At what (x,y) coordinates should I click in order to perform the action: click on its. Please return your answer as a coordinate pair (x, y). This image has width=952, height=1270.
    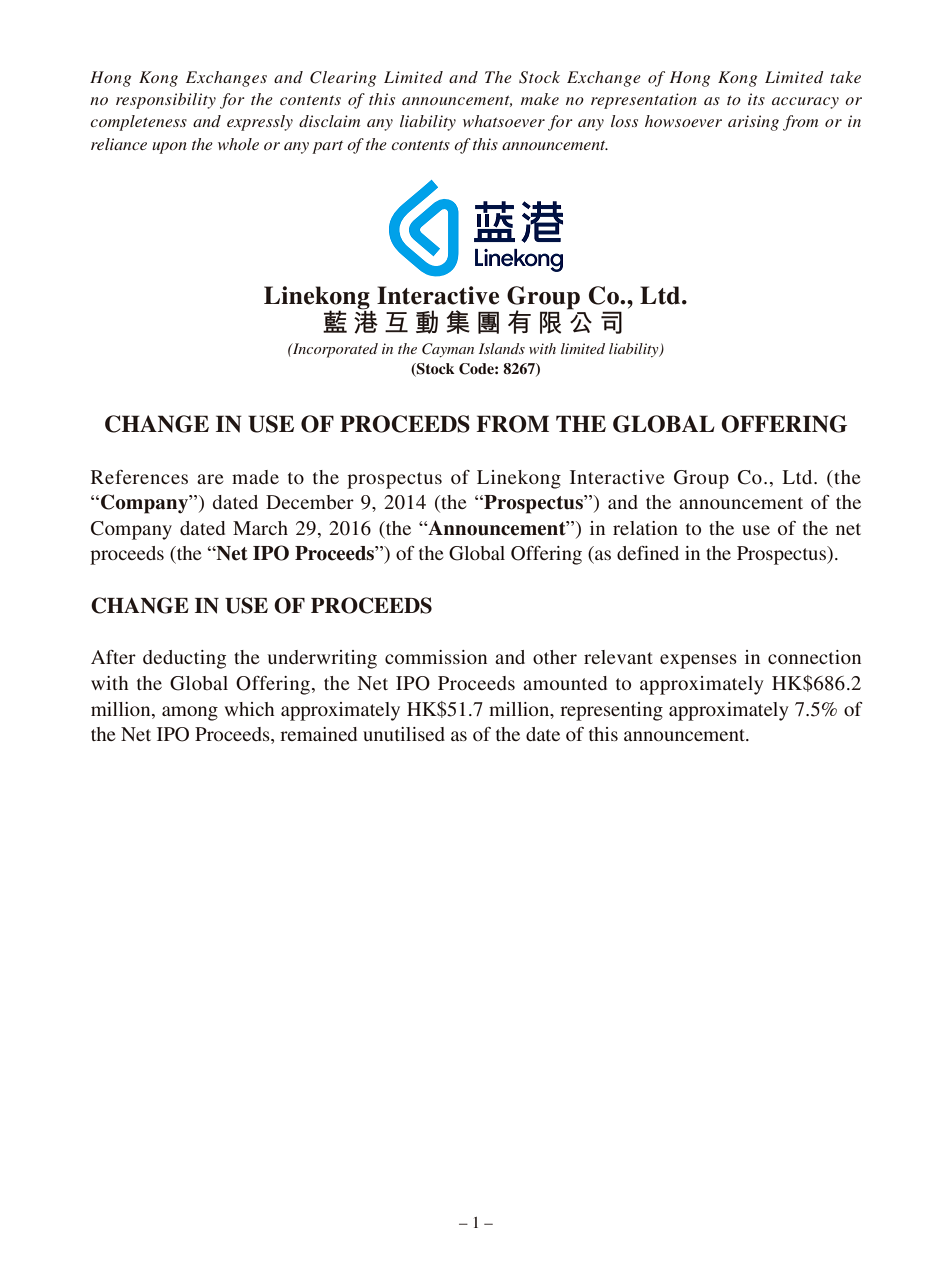
    Looking at the image, I should click on (756, 99).
